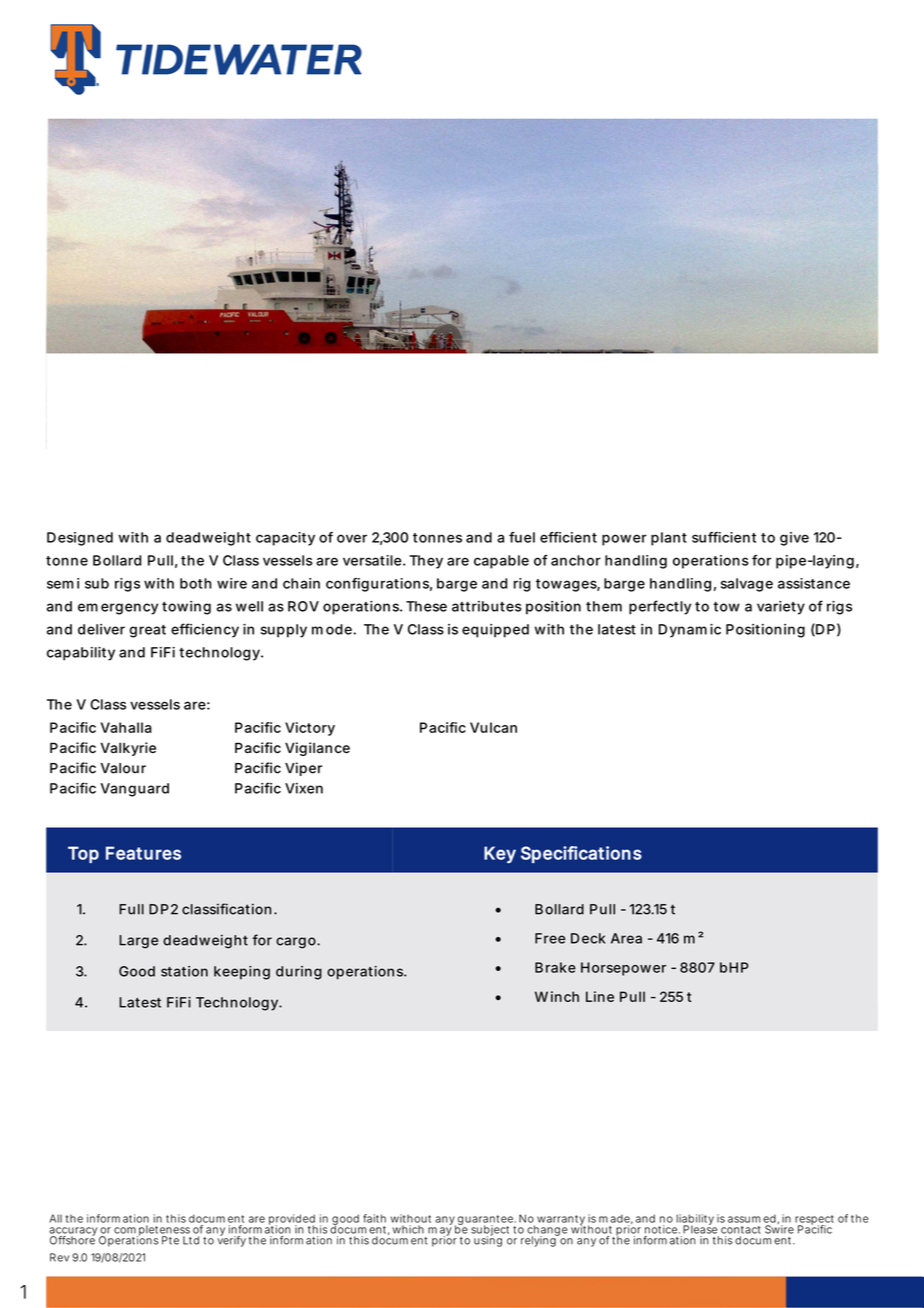  I want to click on Line, so click(600, 996).
